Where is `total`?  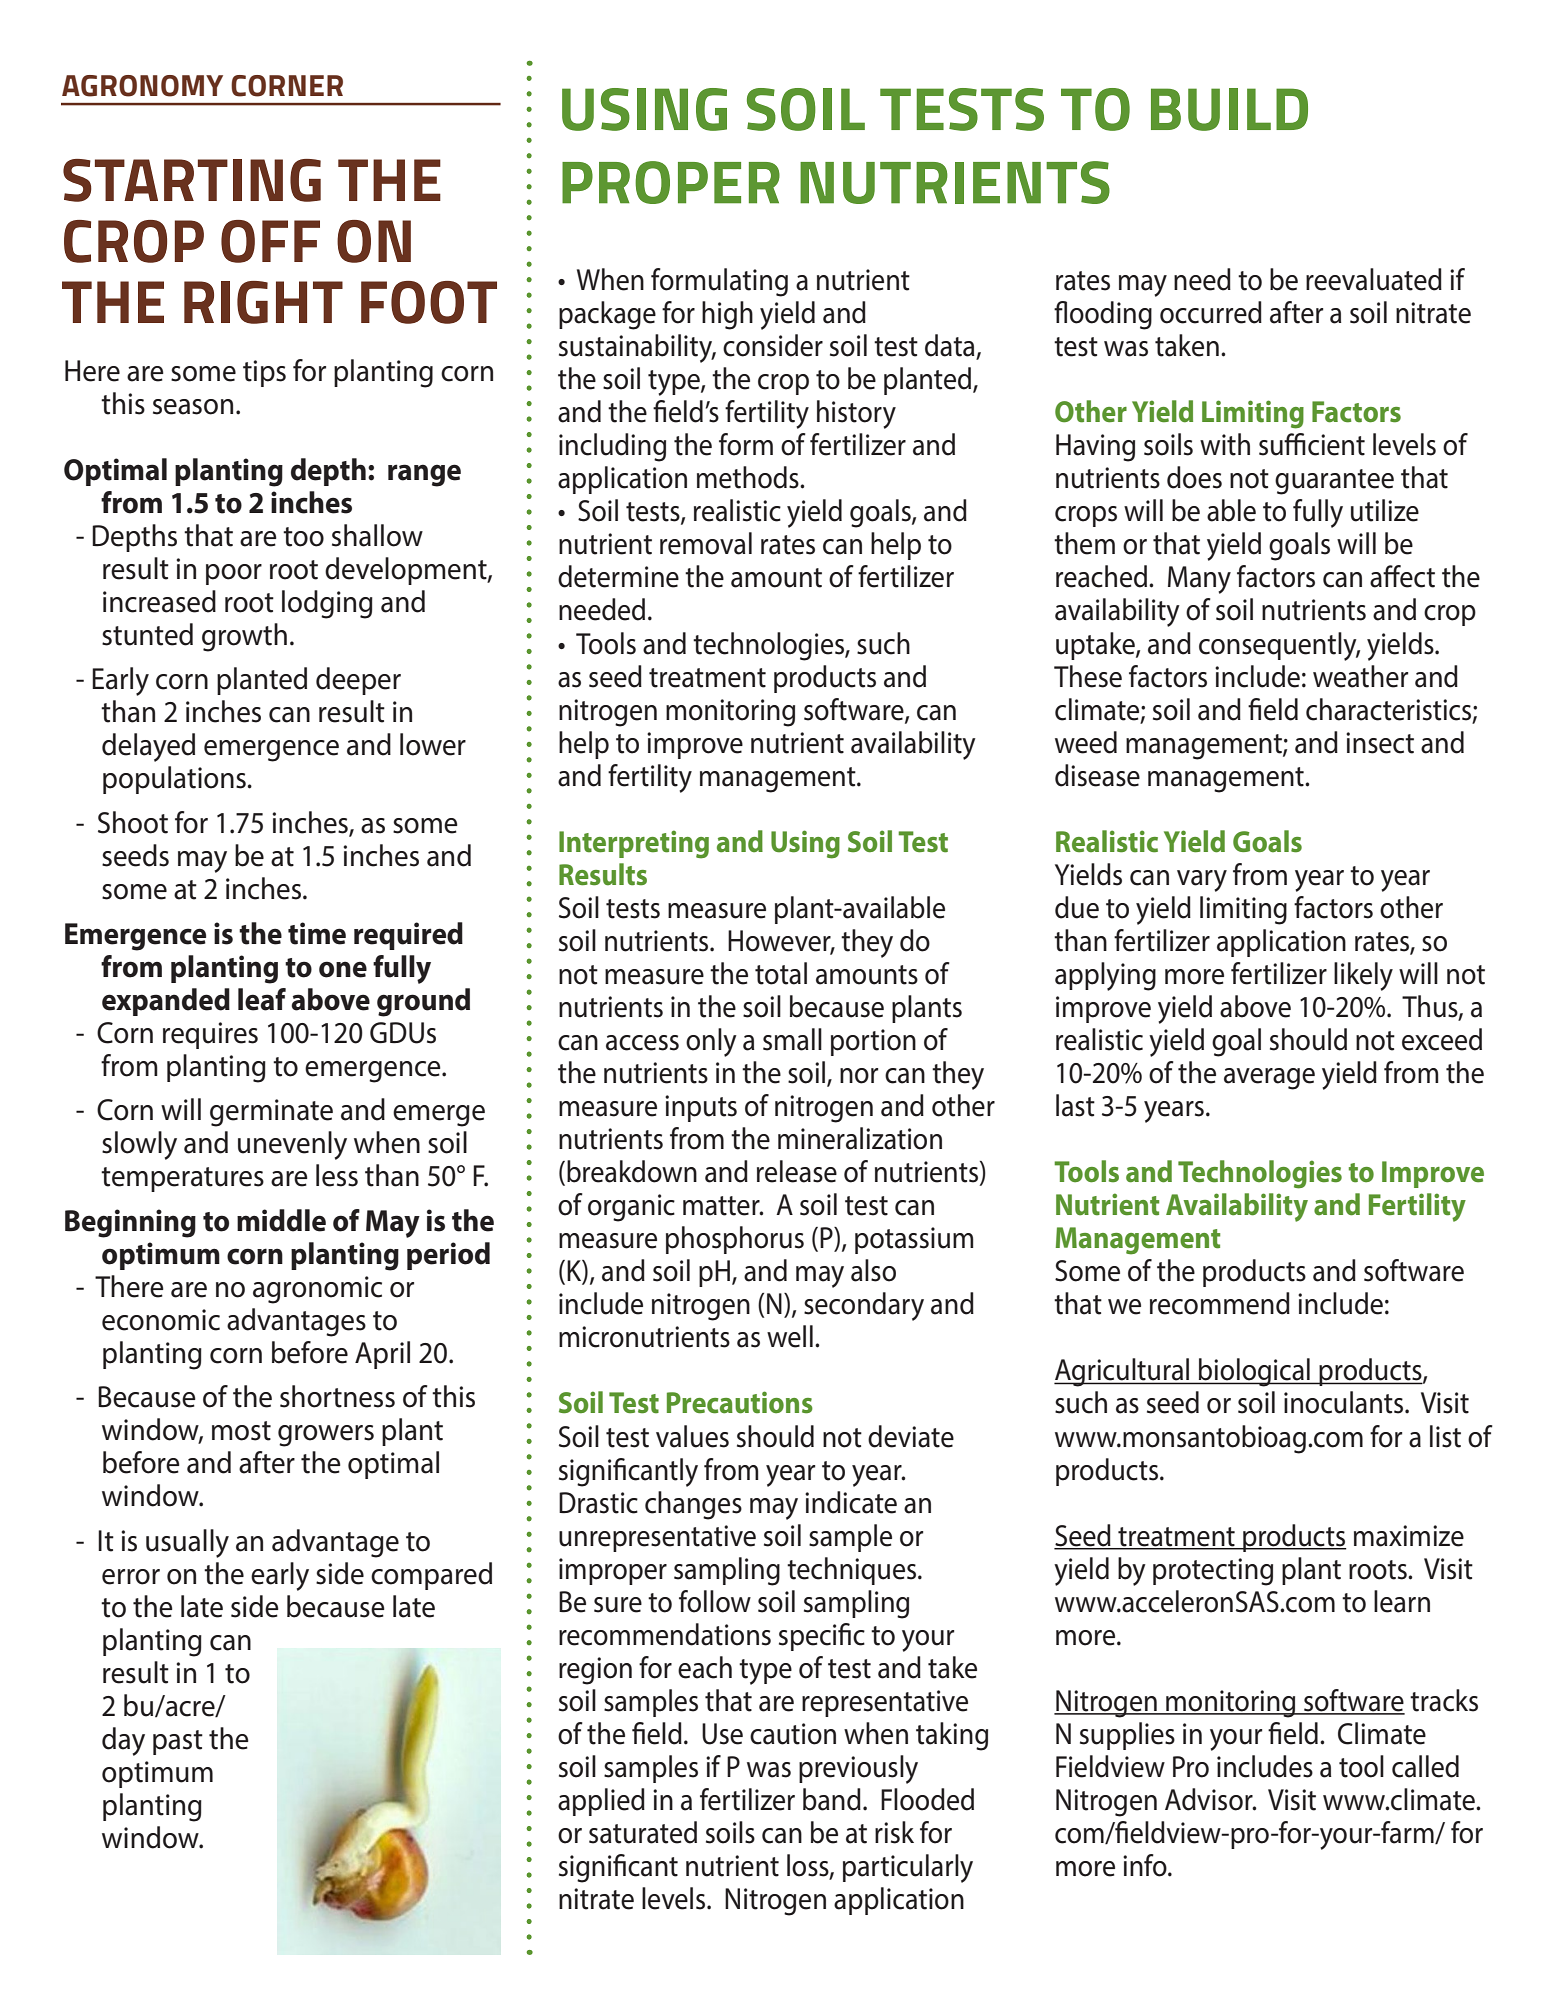 total is located at coordinates (781, 973).
